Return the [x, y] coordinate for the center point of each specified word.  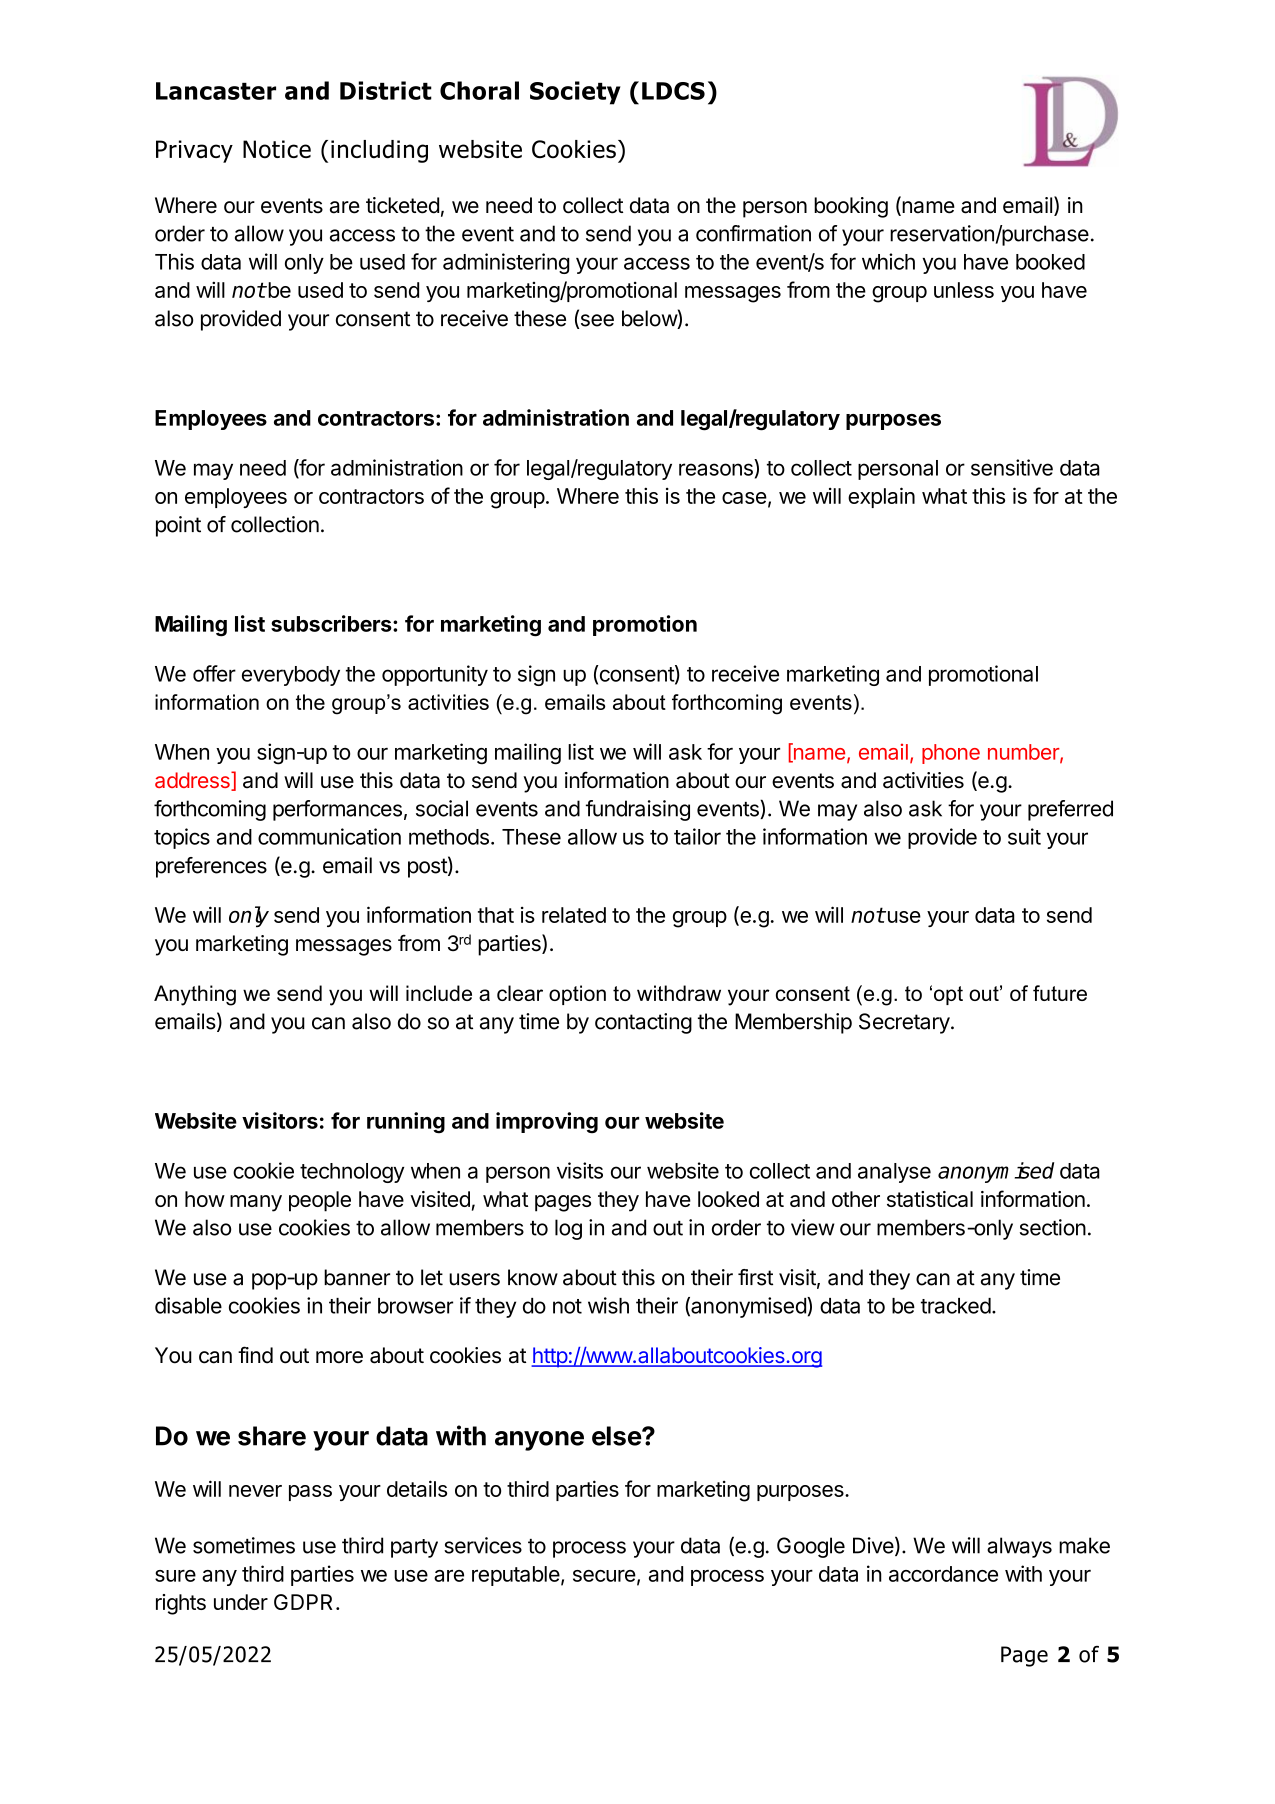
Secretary [904, 1023]
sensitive [1012, 467]
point [178, 526]
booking [851, 207]
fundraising [638, 810]
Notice [277, 149]
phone [951, 754]
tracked [956, 1306]
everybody [291, 676]
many [256, 1203]
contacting [643, 1023]
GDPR [303, 1602]
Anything [195, 995]
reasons [716, 469]
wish [608, 1305]
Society [575, 93]
